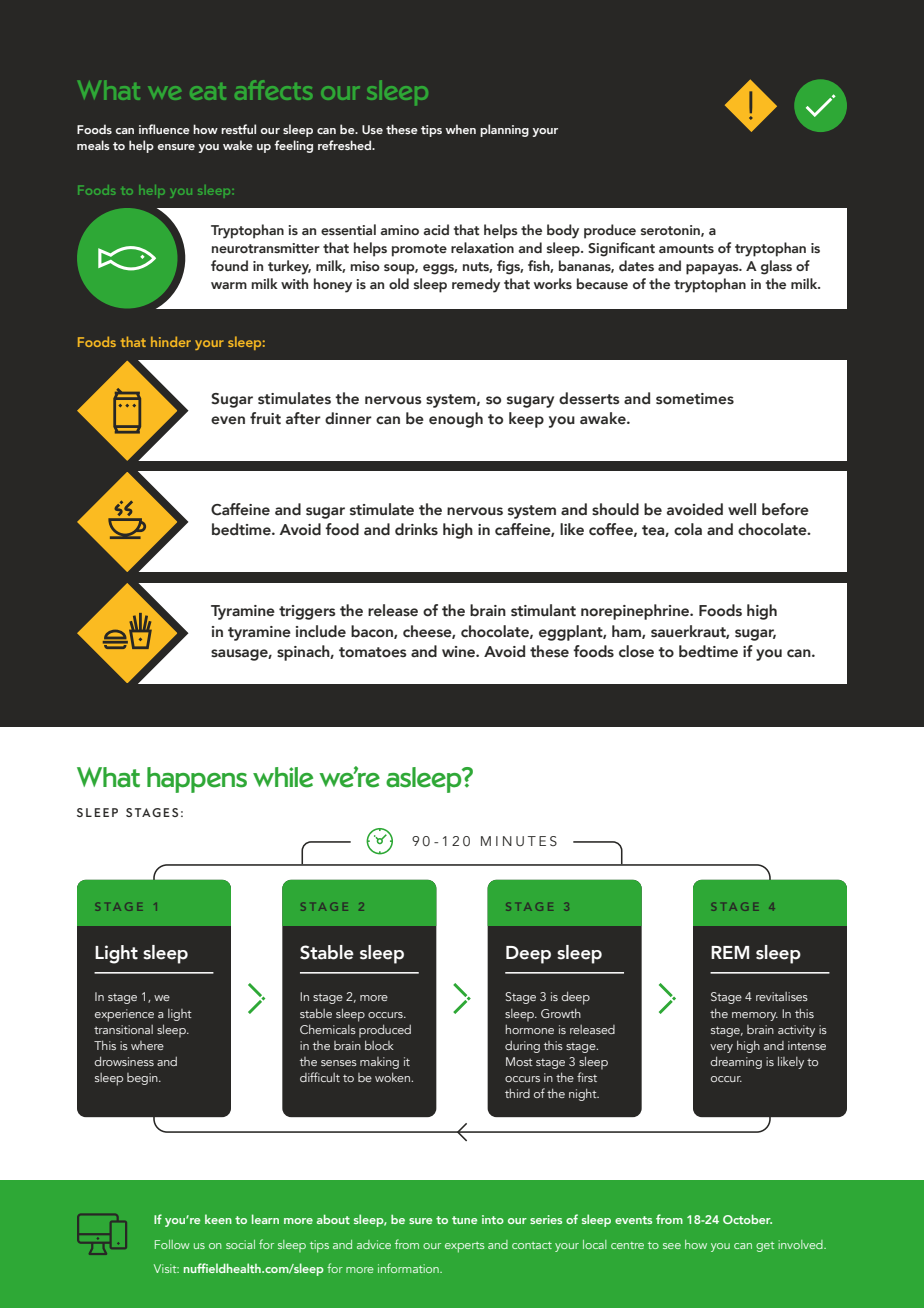  What do you see at coordinates (747, 1219) in the screenshot?
I see `October` at bounding box center [747, 1219].
